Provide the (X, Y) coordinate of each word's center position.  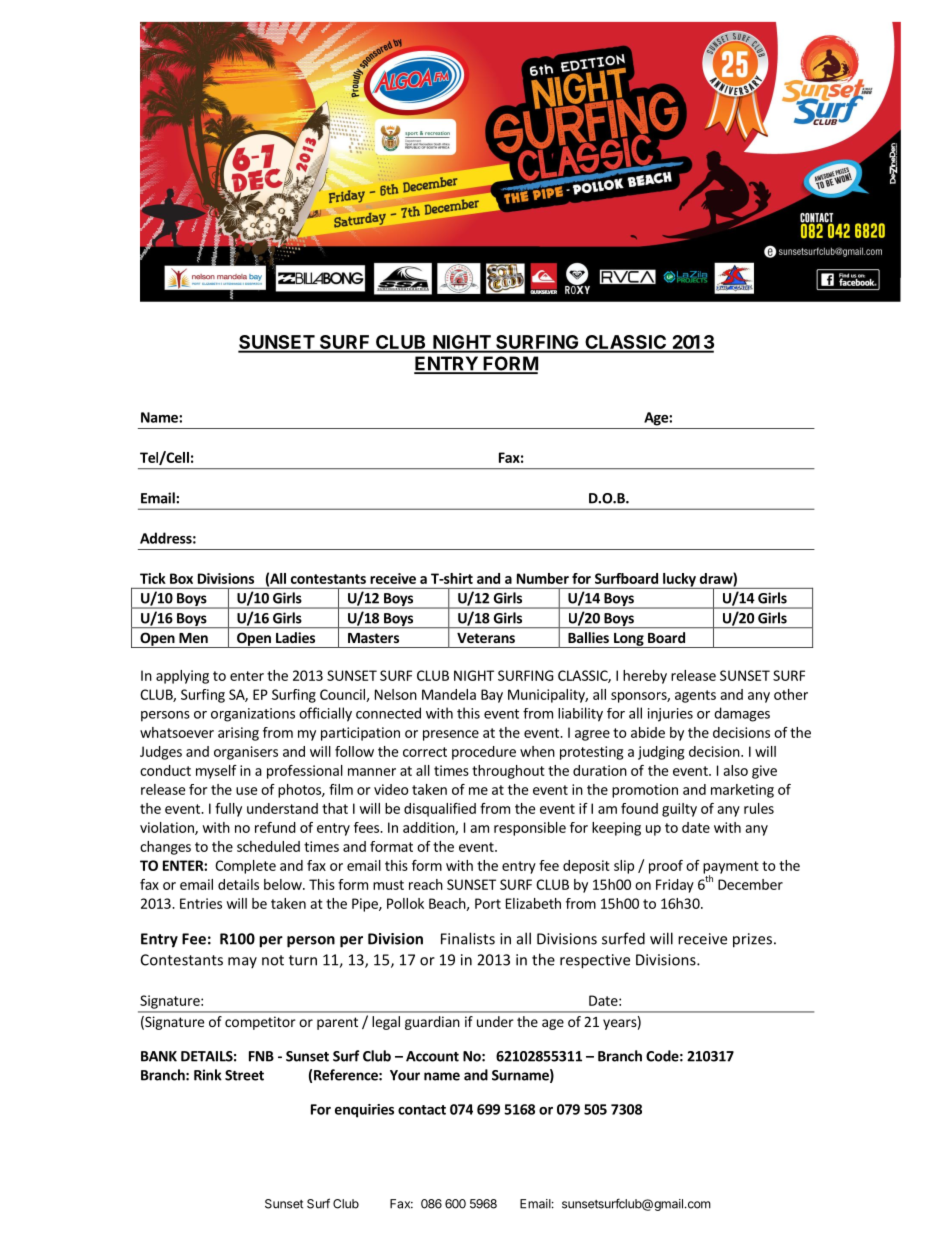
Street (244, 1075)
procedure (484, 753)
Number (543, 578)
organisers (246, 753)
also (735, 770)
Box (181, 578)
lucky (679, 581)
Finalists (468, 938)
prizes (752, 940)
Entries (201, 903)
